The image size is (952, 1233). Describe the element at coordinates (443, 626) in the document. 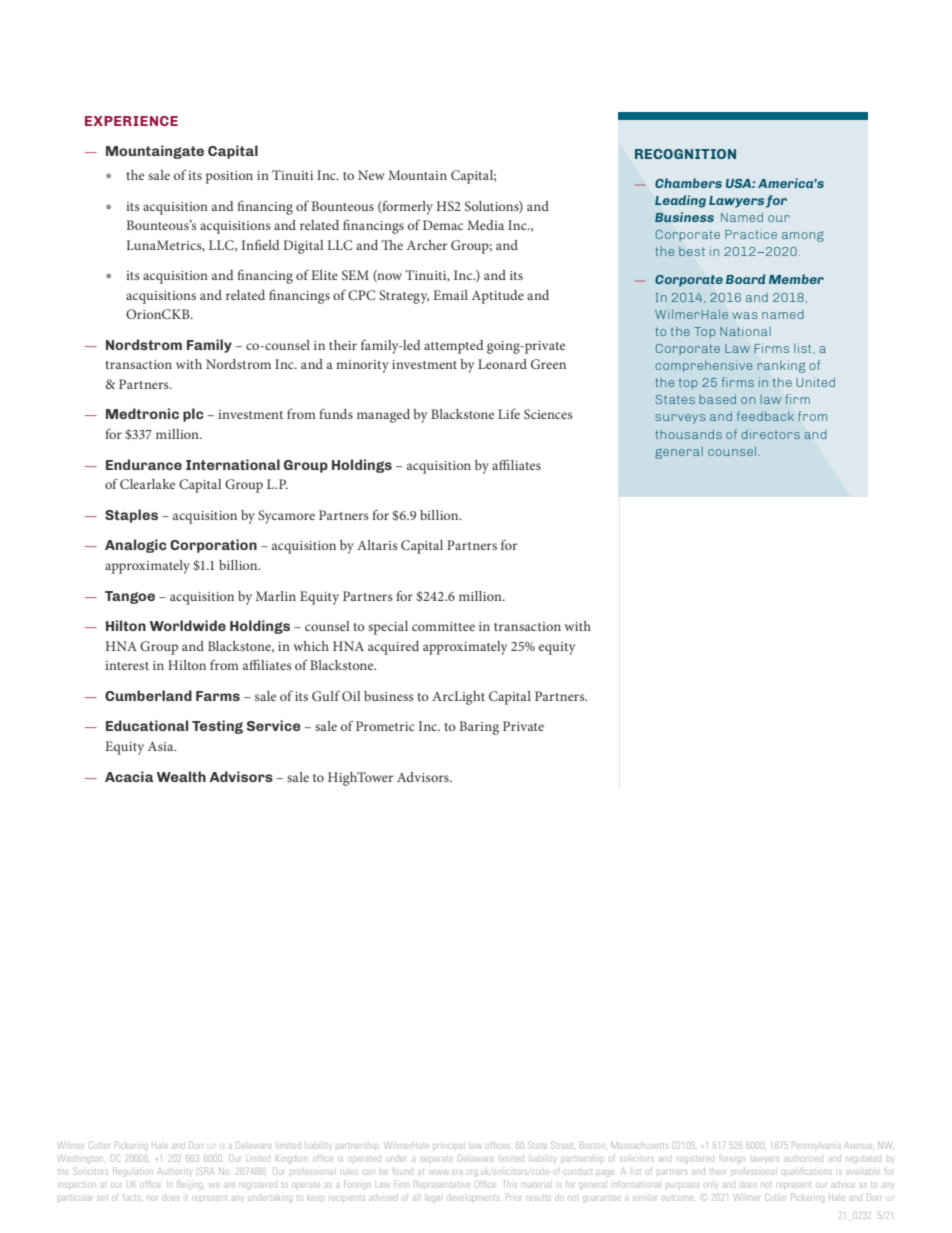

I see `committee` at that location.
